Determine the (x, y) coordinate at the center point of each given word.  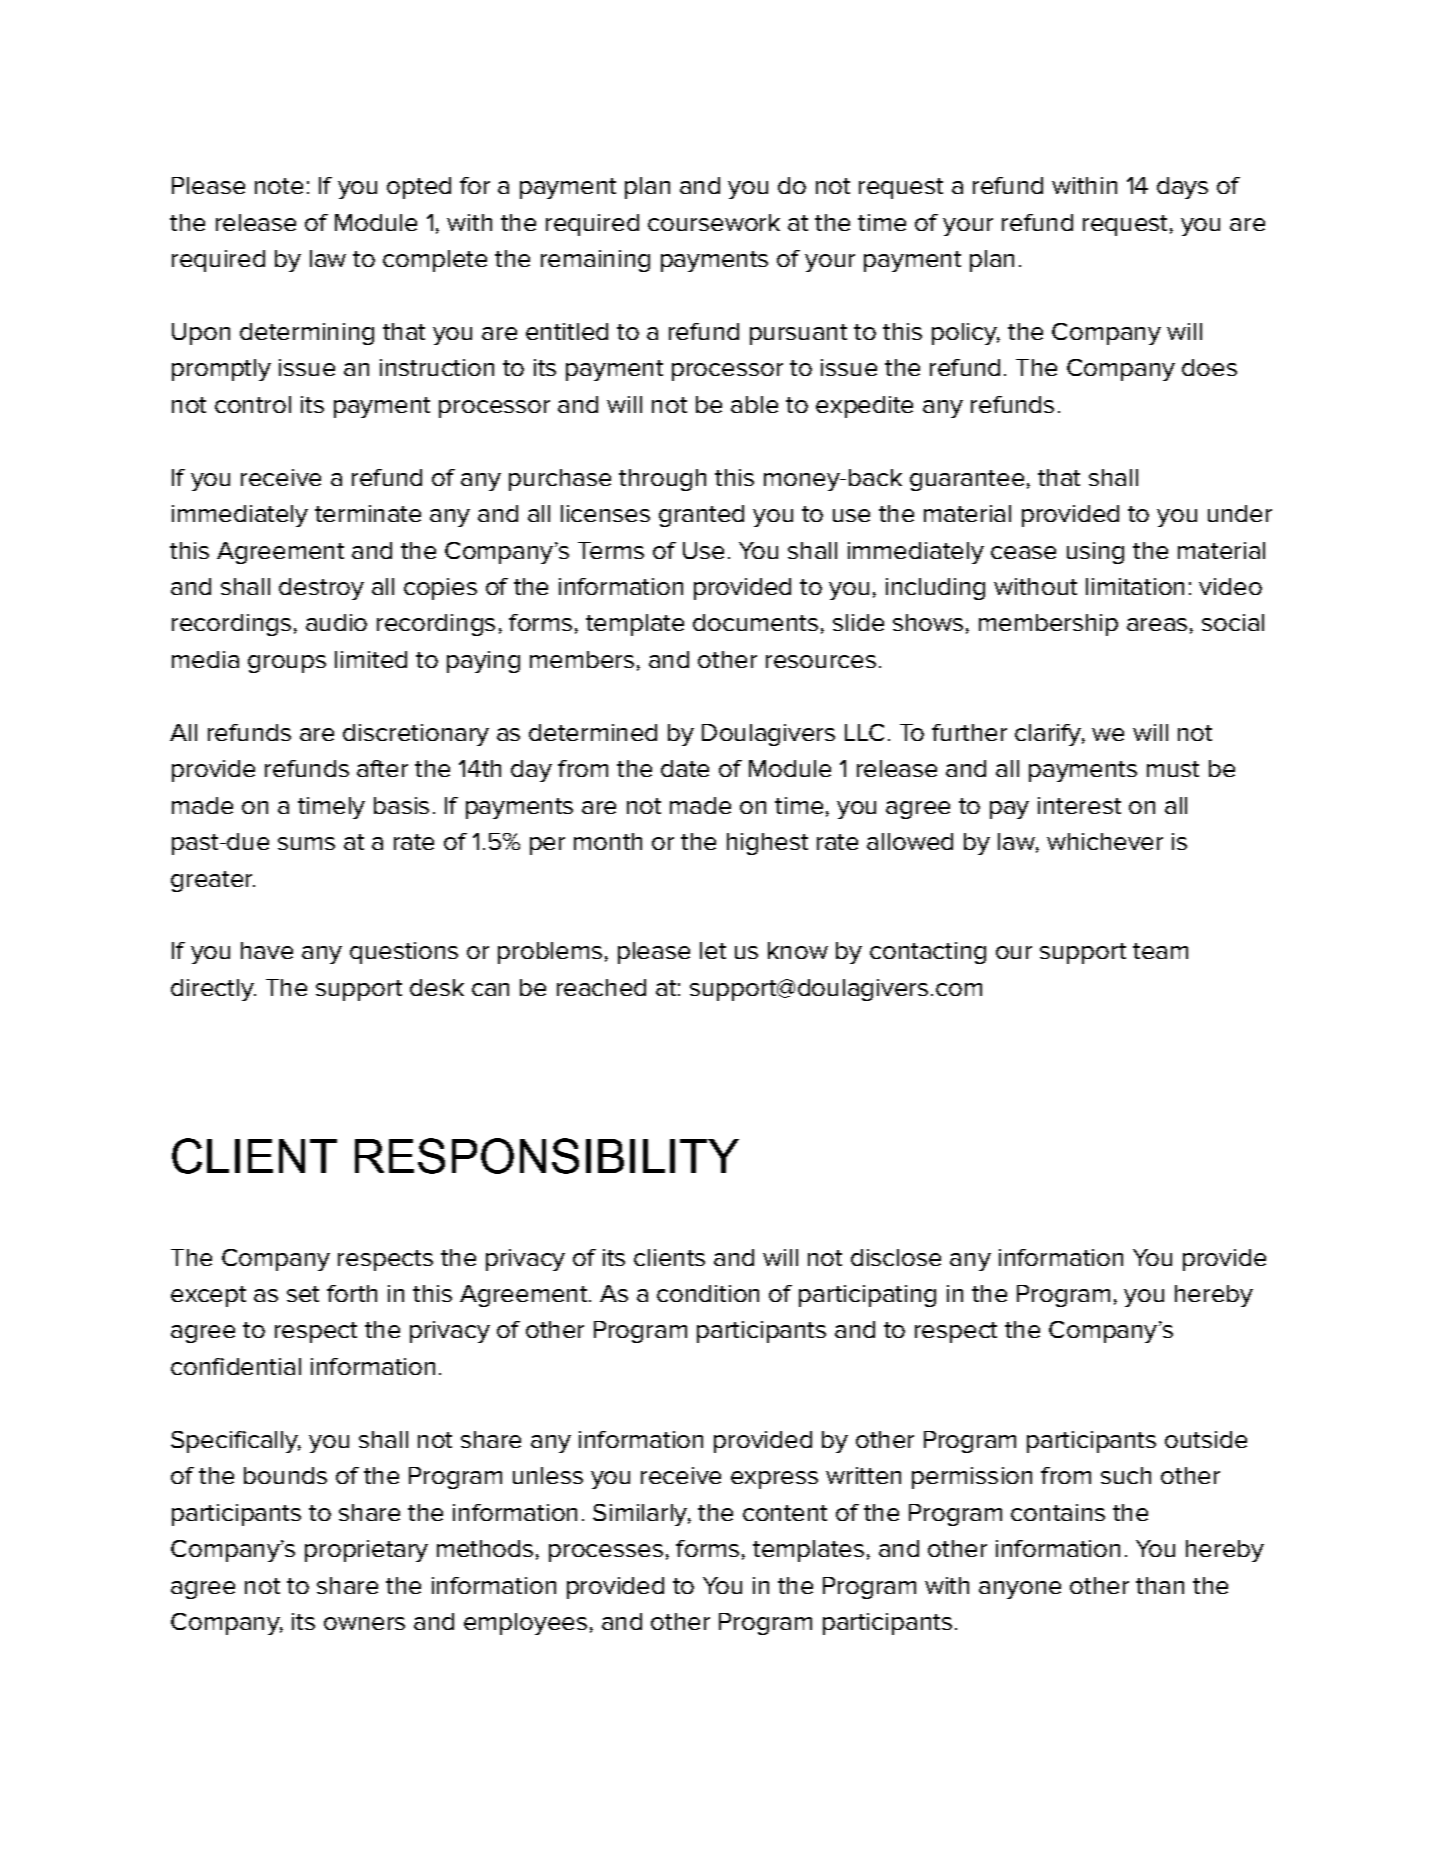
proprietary (366, 1551)
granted (701, 516)
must (1173, 769)
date (685, 768)
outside (1206, 1439)
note (279, 186)
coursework (714, 222)
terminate (368, 513)
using (1095, 553)
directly (213, 990)
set (303, 1294)
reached (601, 987)
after (382, 768)
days (1182, 188)
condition (708, 1293)
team (1160, 951)
